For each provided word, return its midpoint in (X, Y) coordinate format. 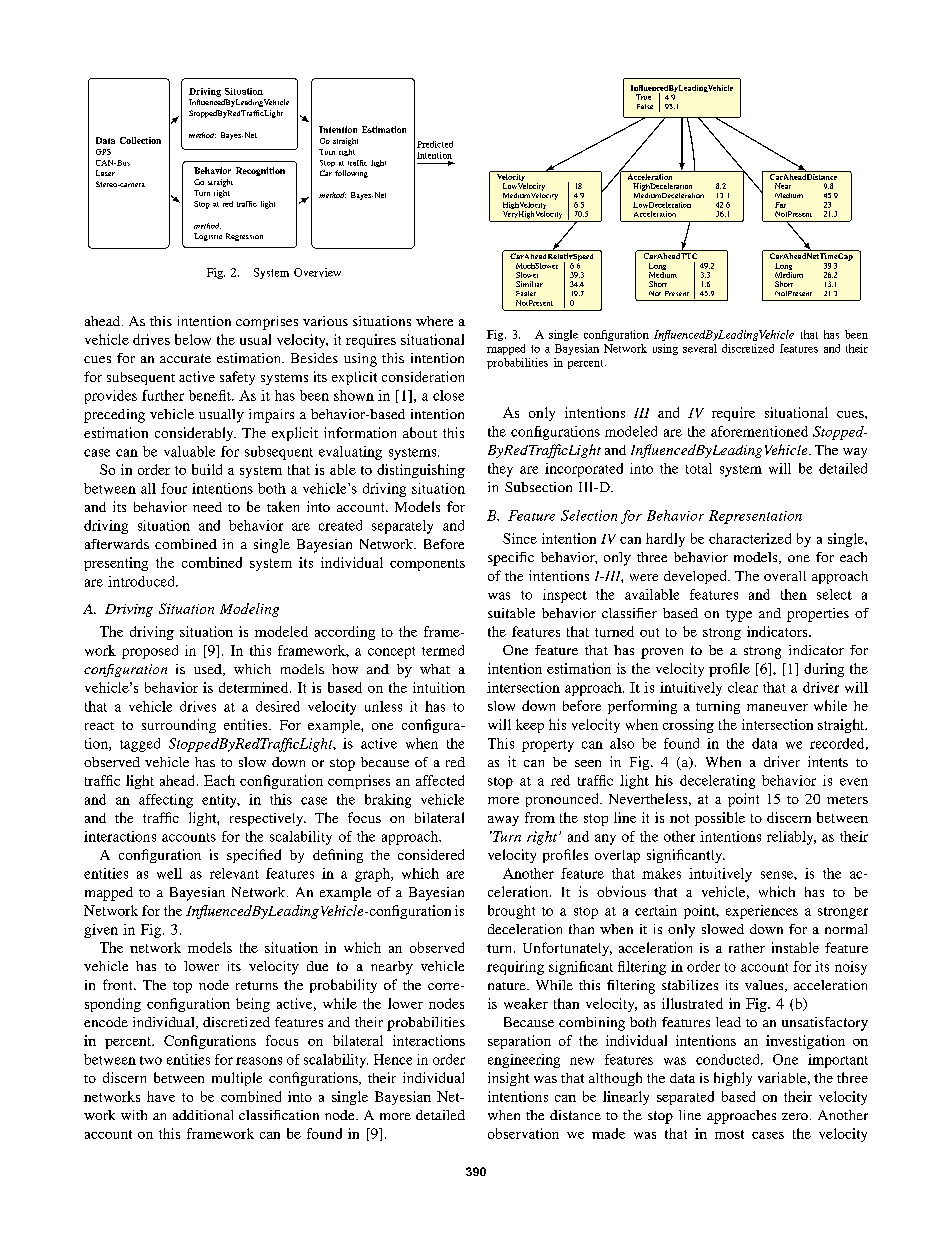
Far (780, 205)
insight (508, 1079)
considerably (195, 434)
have (161, 1096)
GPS (103, 152)
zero (795, 1116)
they (500, 470)
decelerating (717, 782)
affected (440, 780)
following (351, 174)
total (699, 468)
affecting (166, 801)
